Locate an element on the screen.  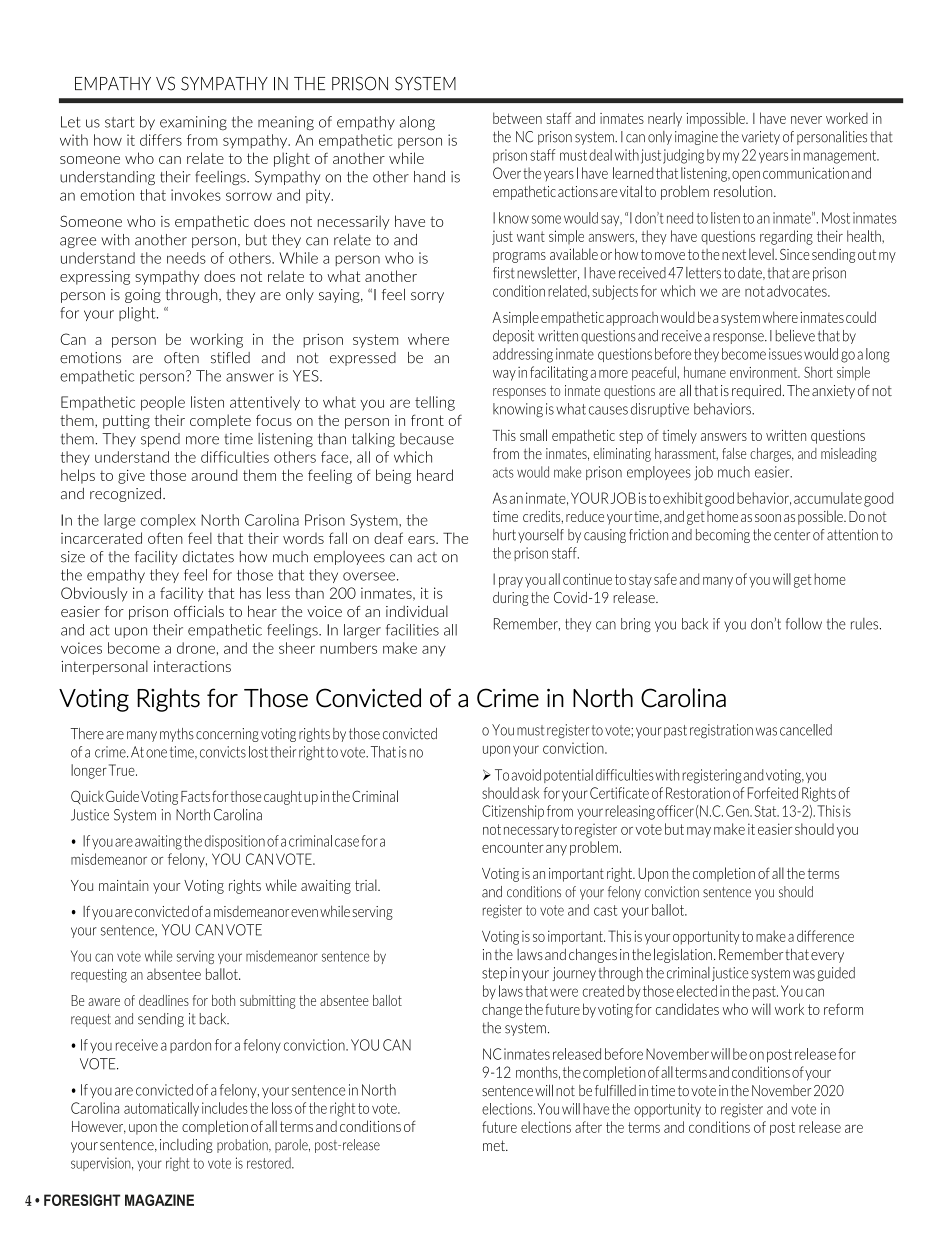
follow is located at coordinates (804, 624).
